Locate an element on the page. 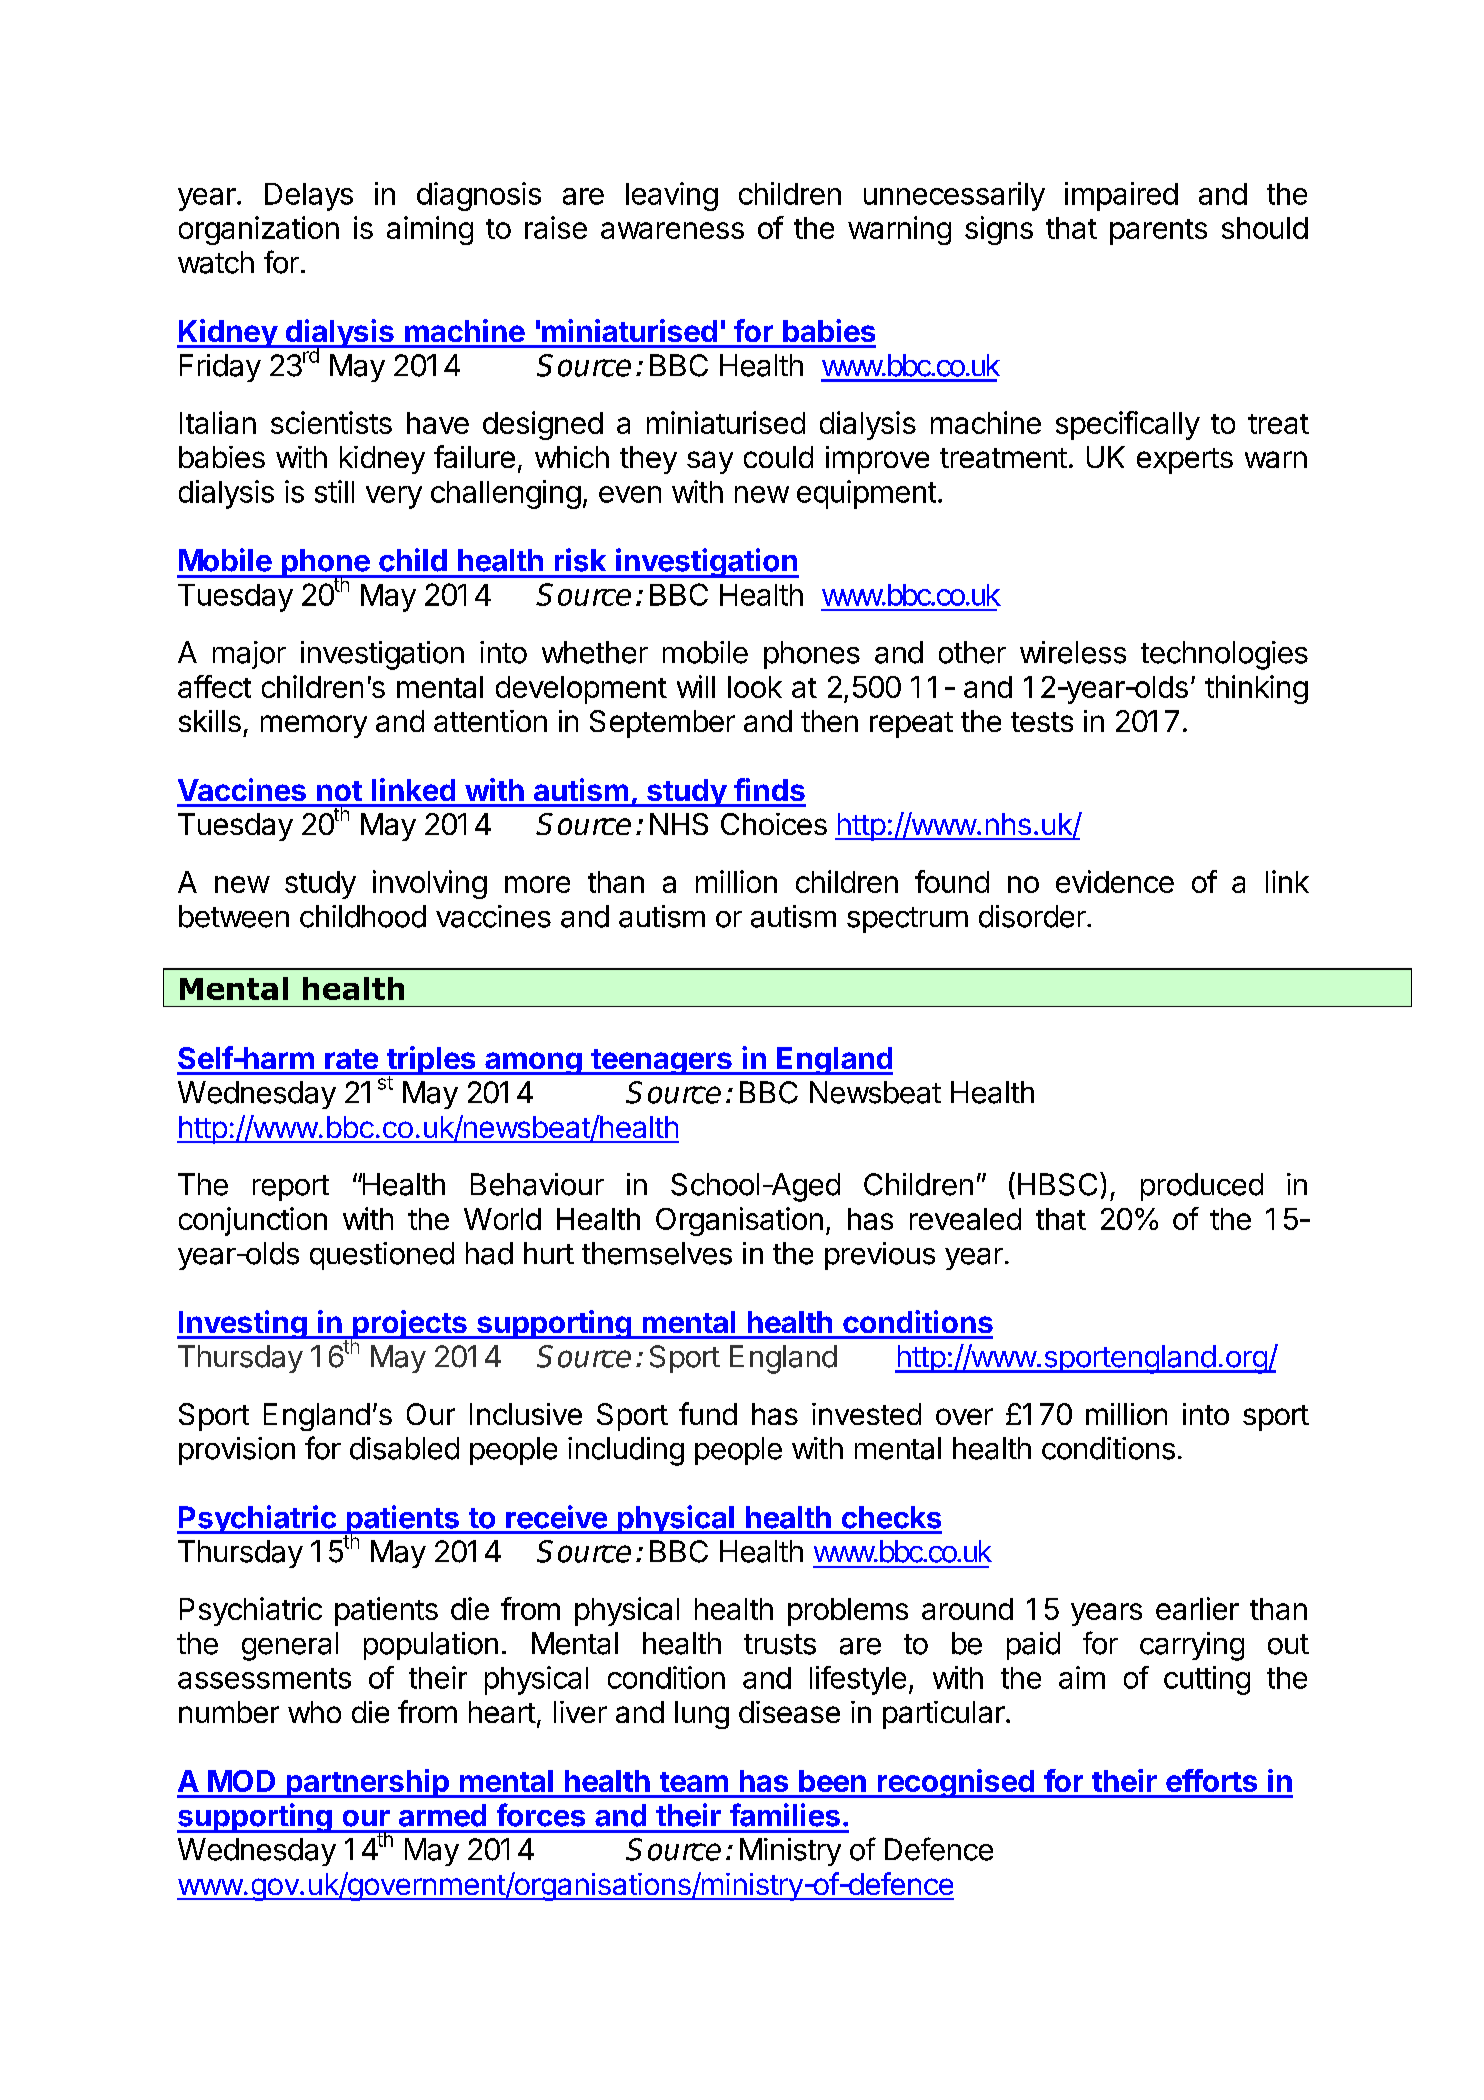 This page has height=2100, width=1484. triples is located at coordinates (431, 1062).
